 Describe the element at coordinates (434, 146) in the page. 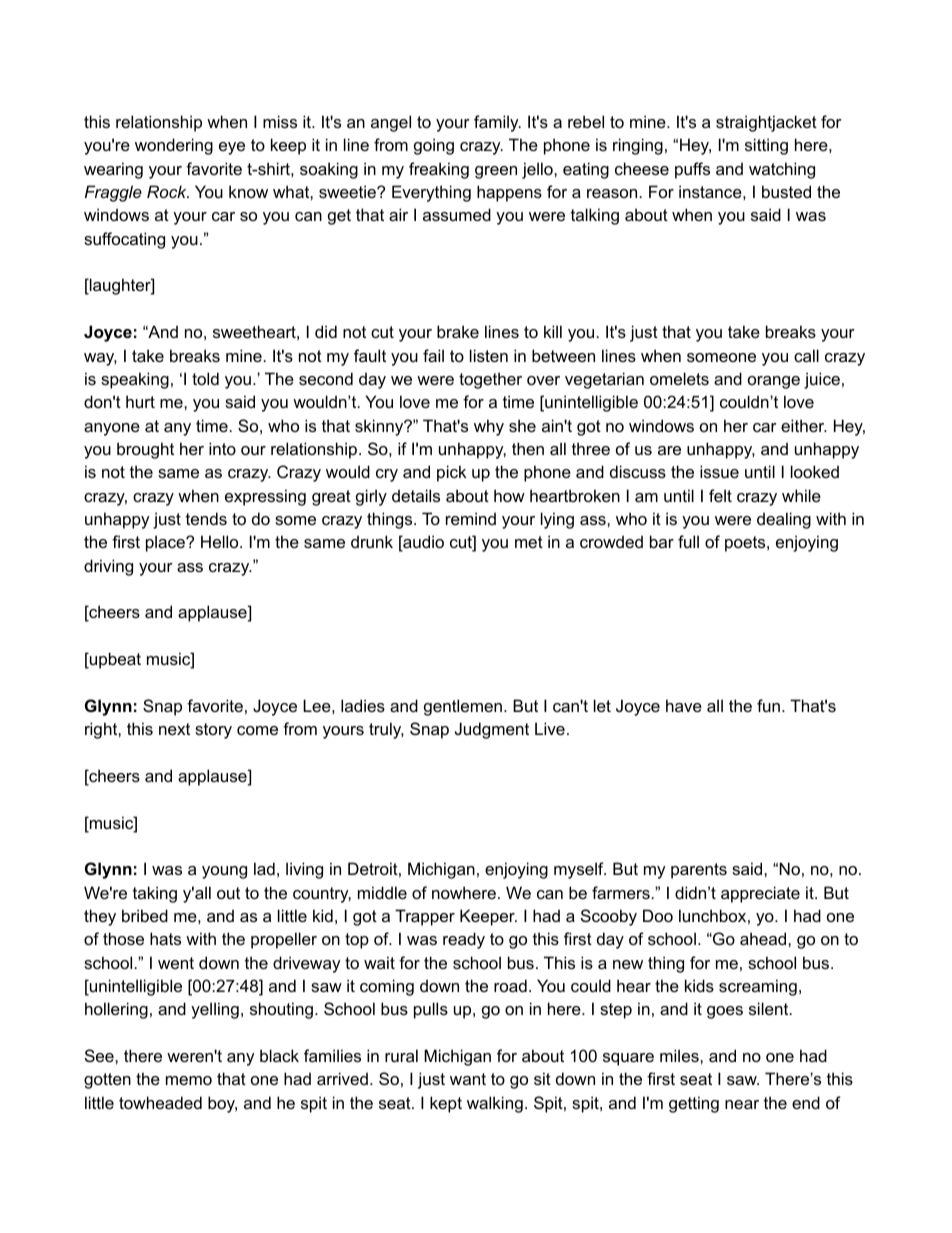

I see `going` at that location.
